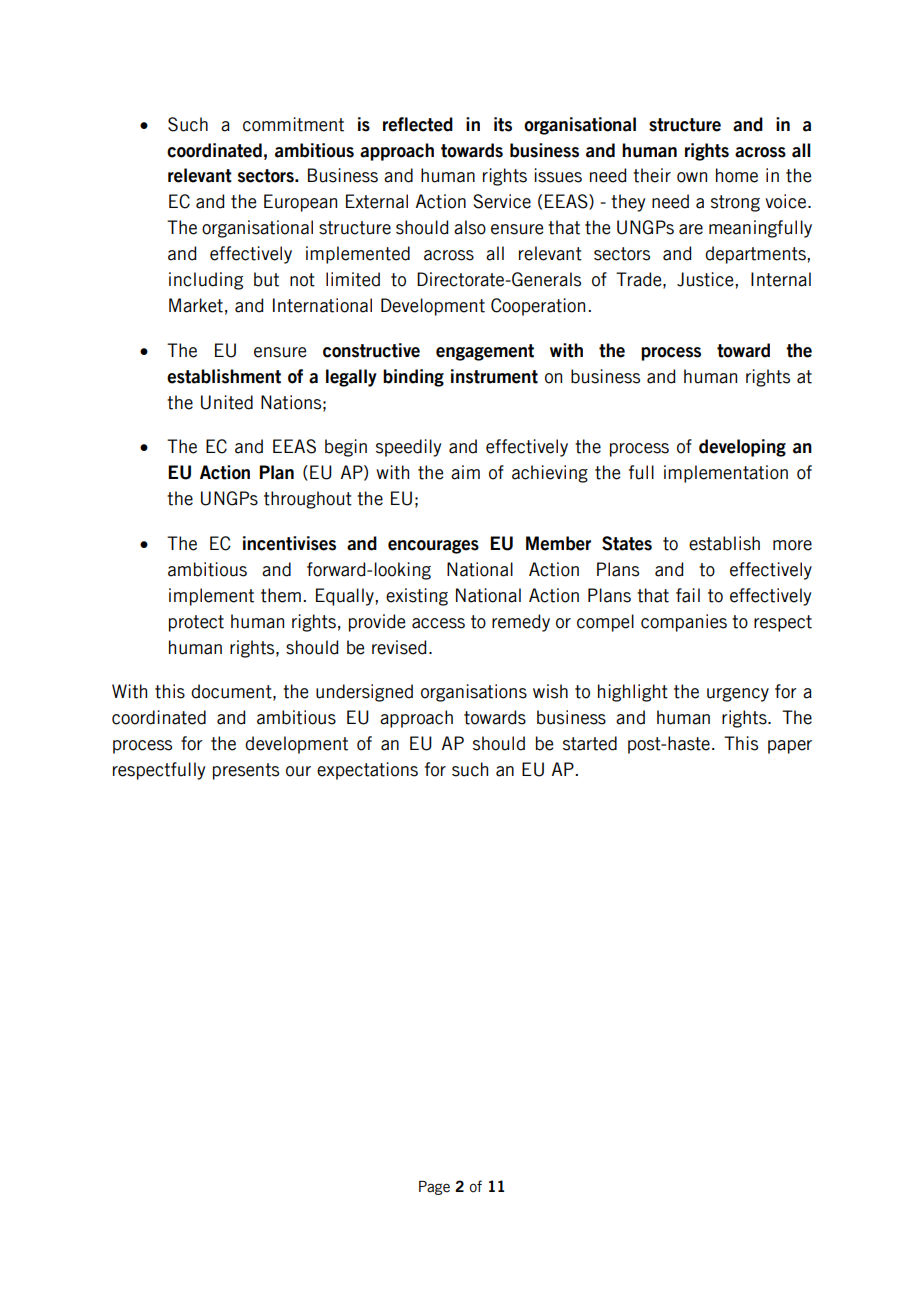  Describe the element at coordinates (293, 124) in the screenshot. I see `commitment` at that location.
